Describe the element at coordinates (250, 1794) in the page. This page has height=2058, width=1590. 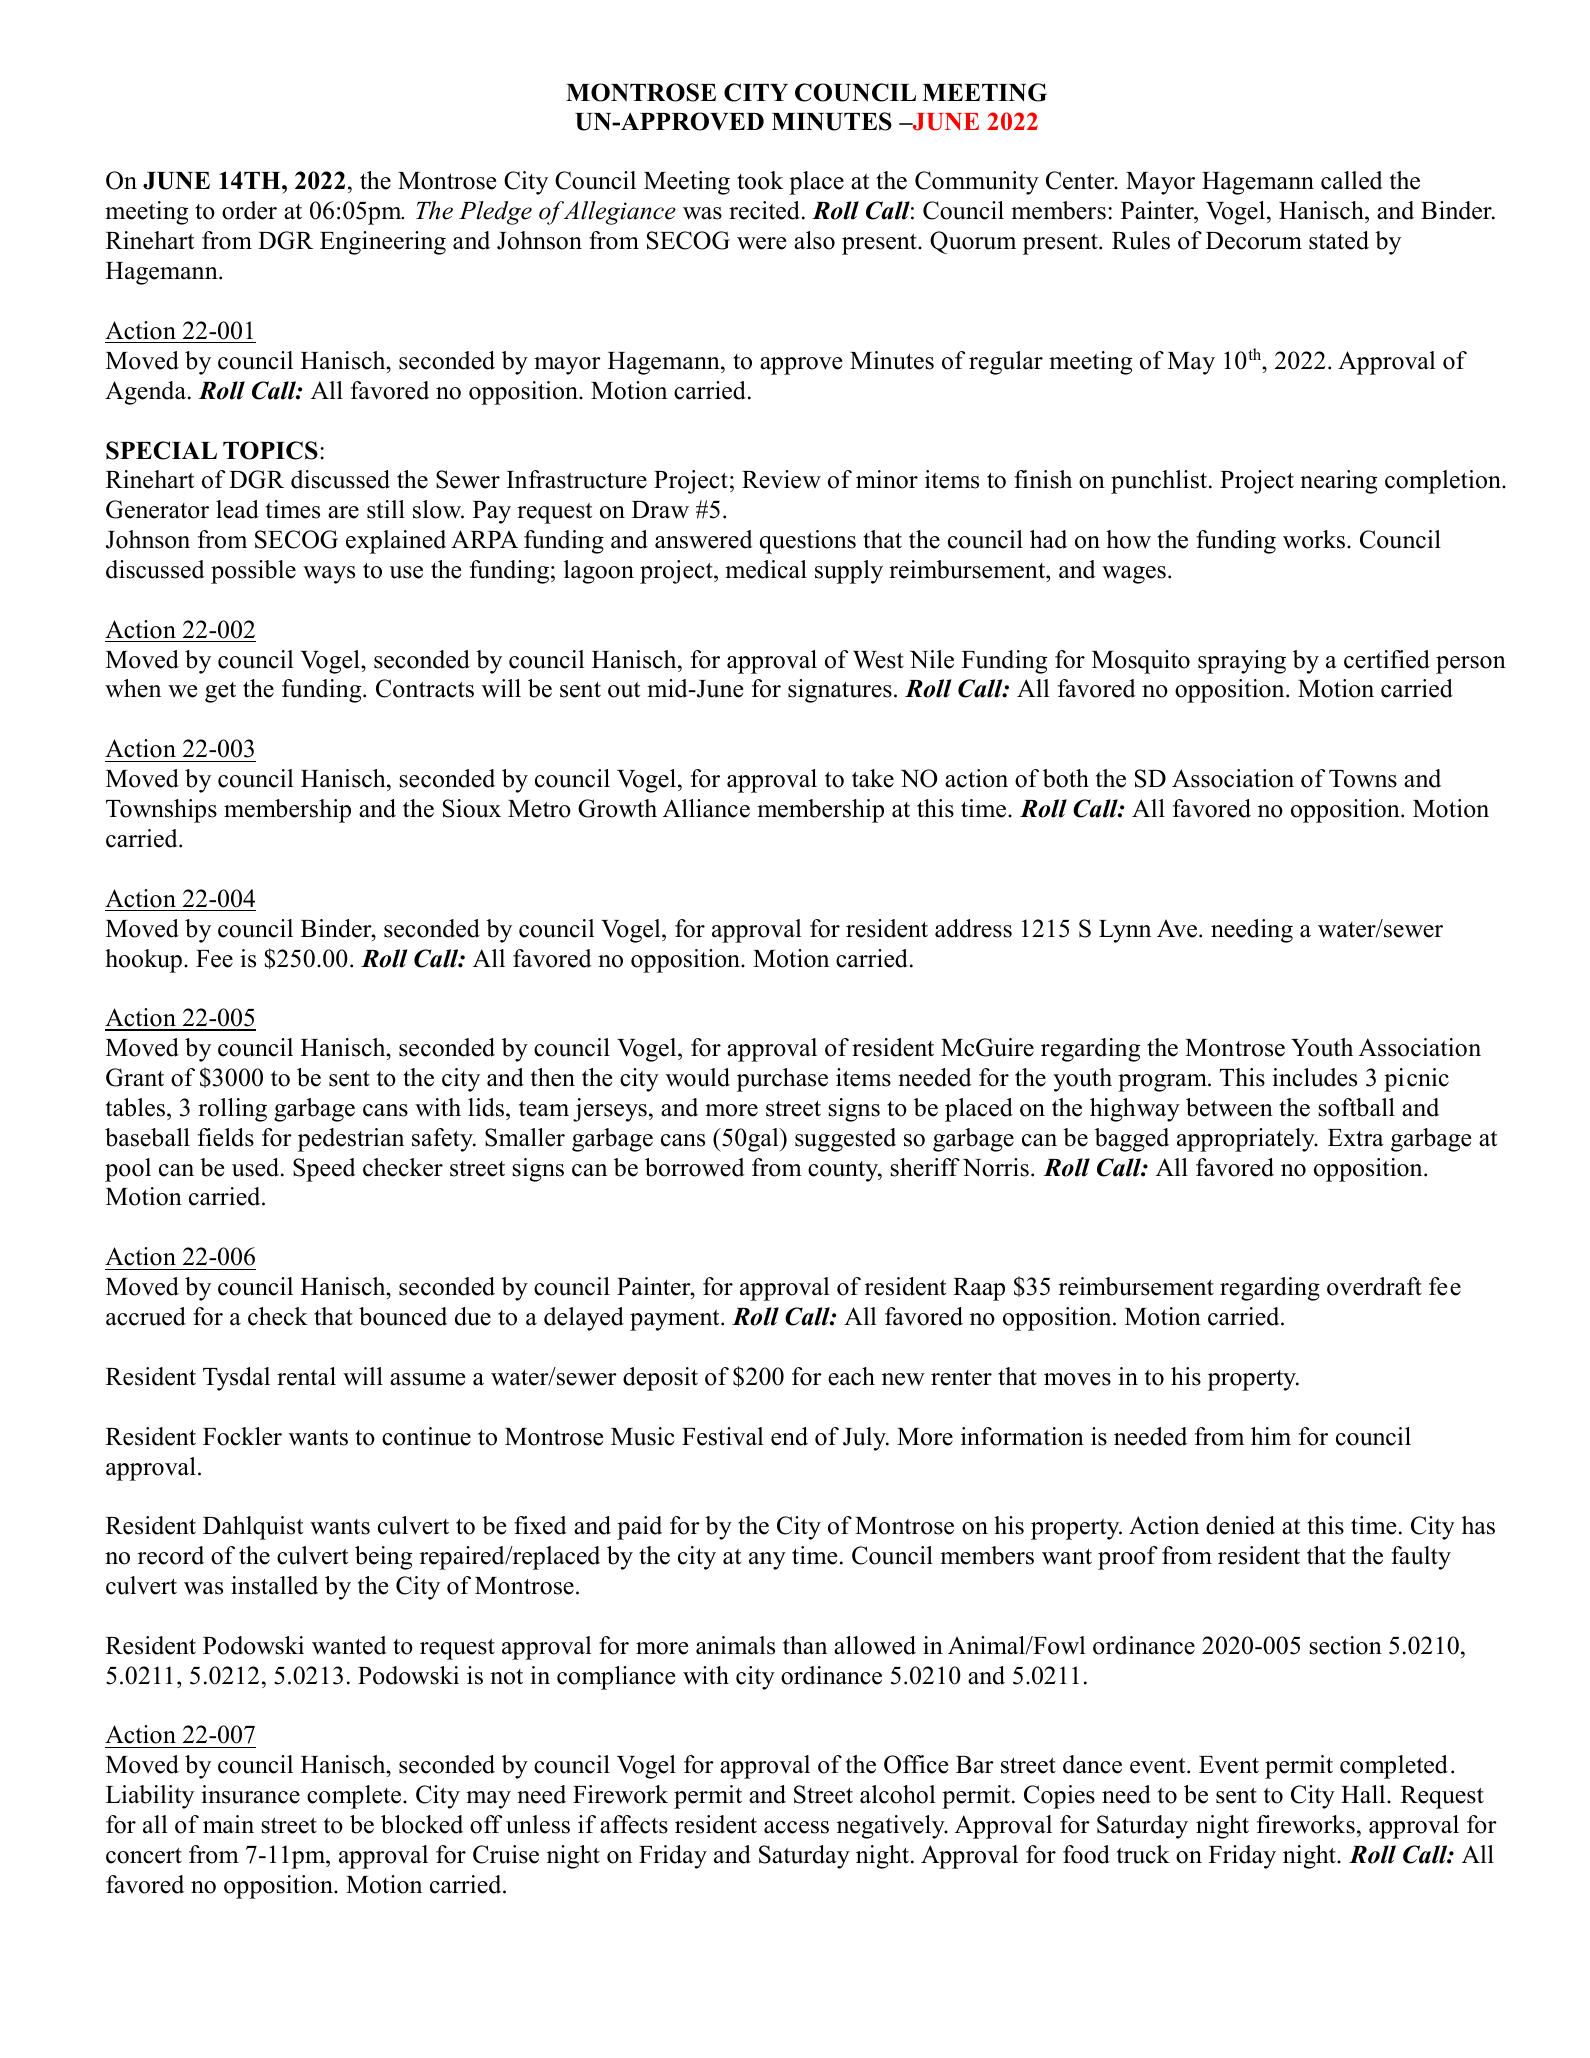
I see `insurance` at that location.
